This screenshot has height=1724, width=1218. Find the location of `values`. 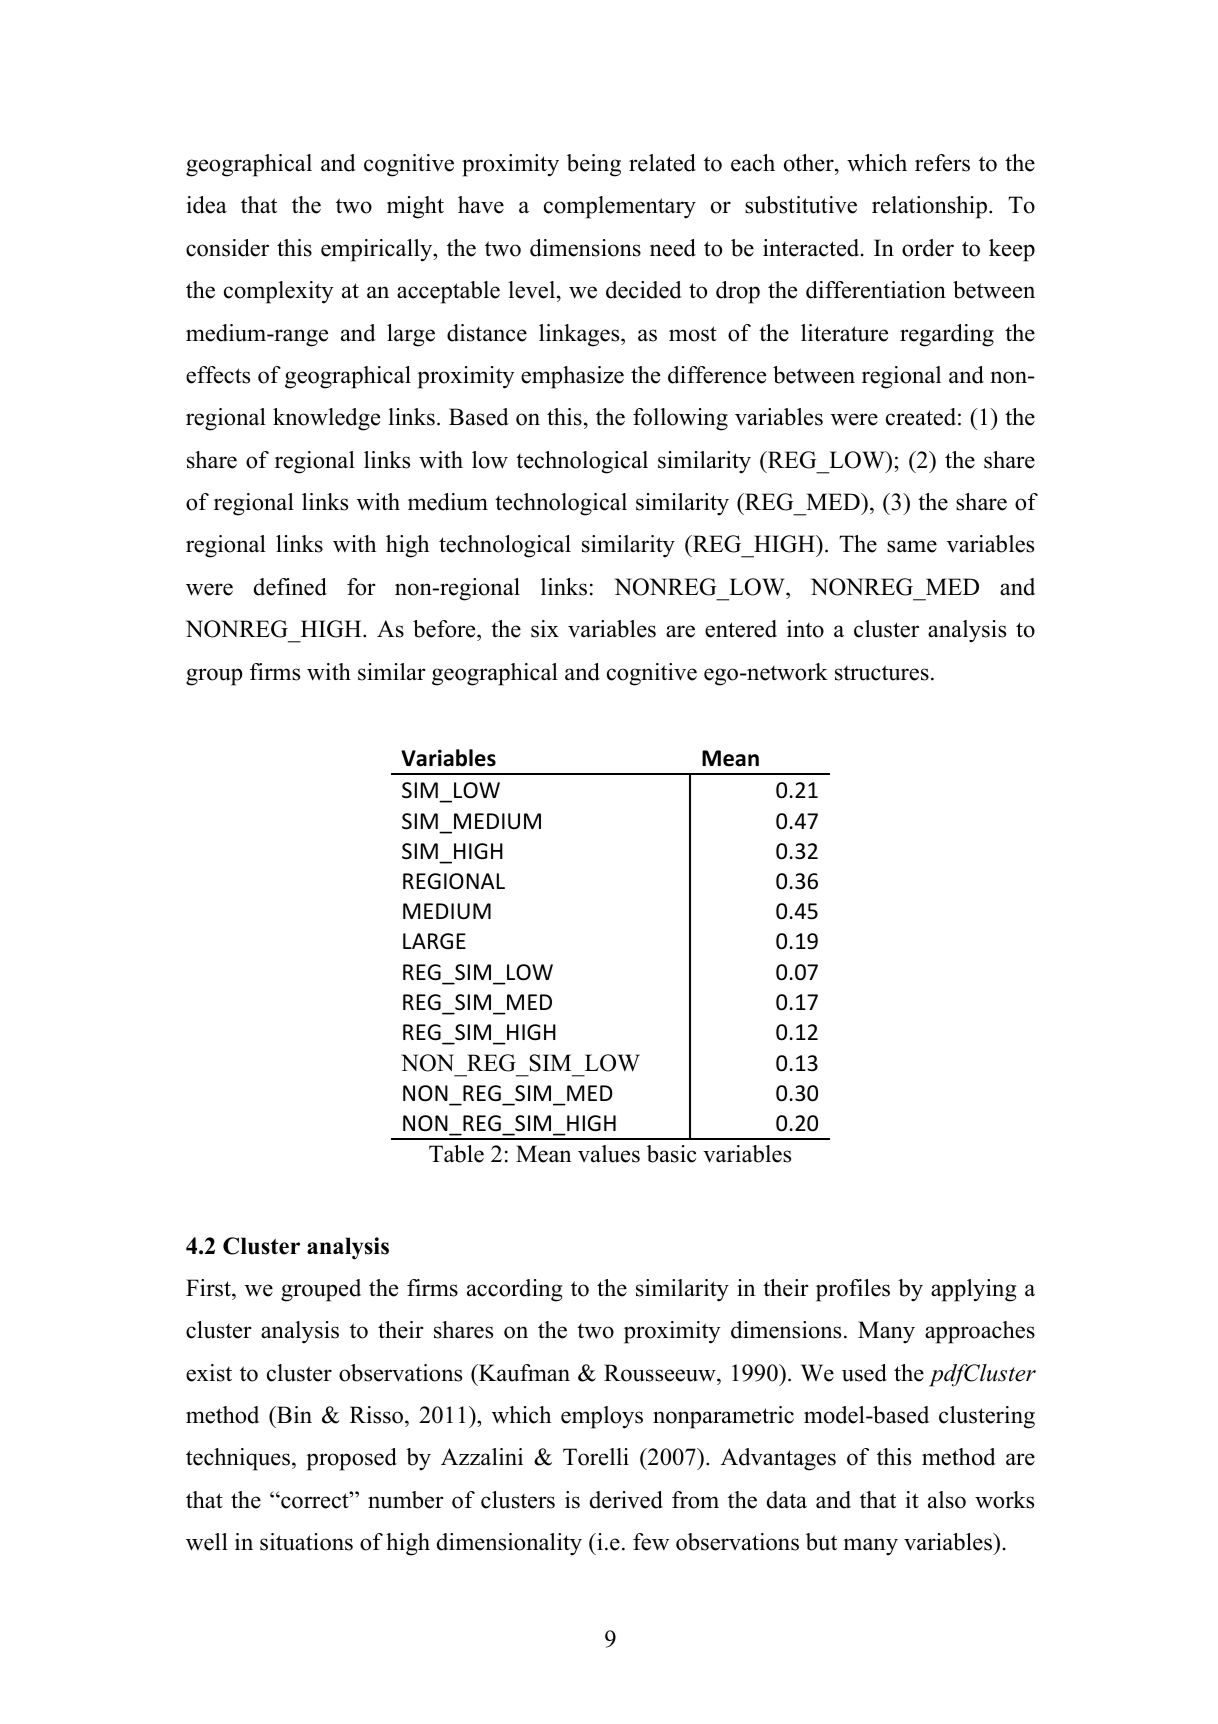

values is located at coordinates (609, 1154).
